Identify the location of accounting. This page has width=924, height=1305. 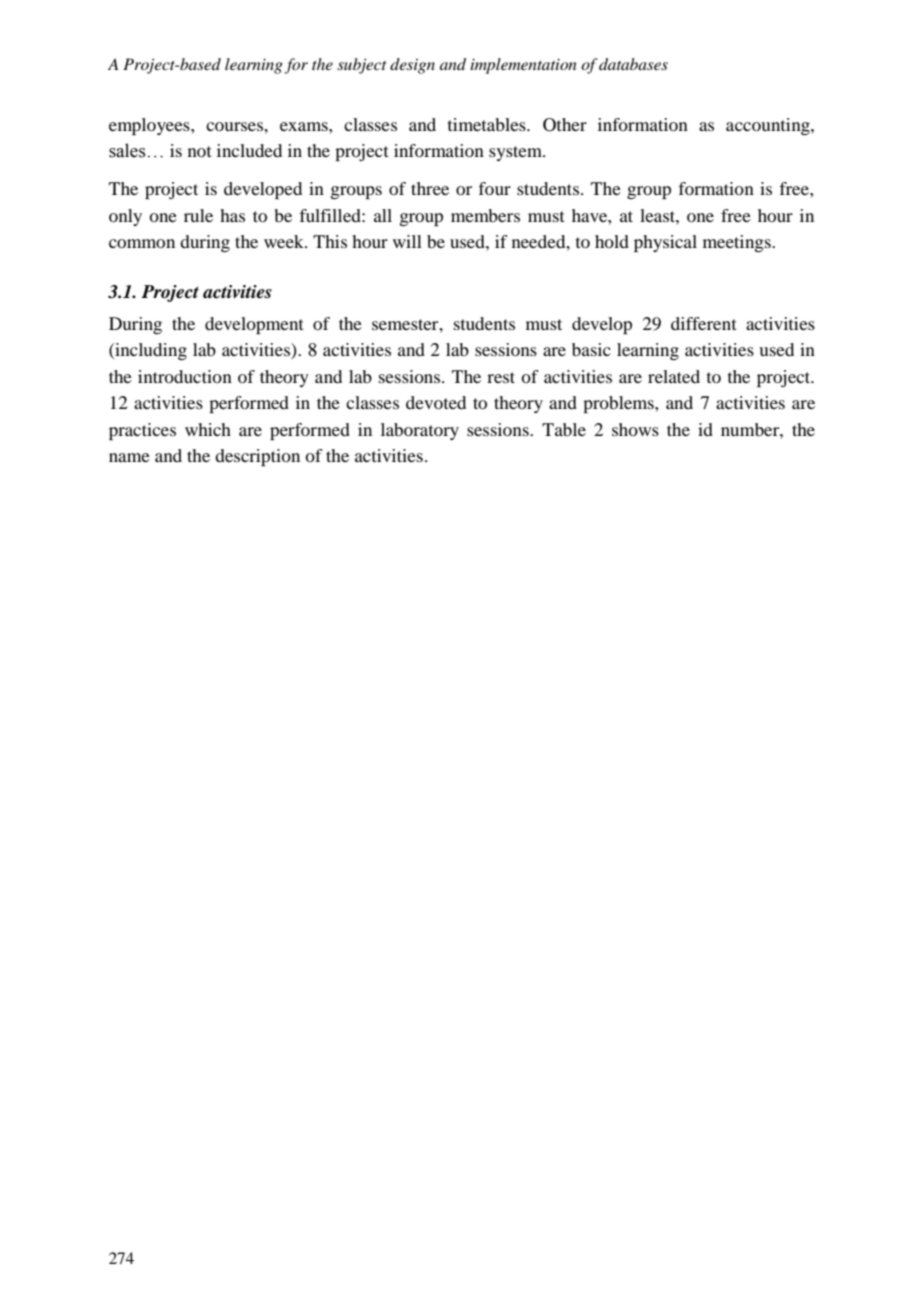
(769, 126).
